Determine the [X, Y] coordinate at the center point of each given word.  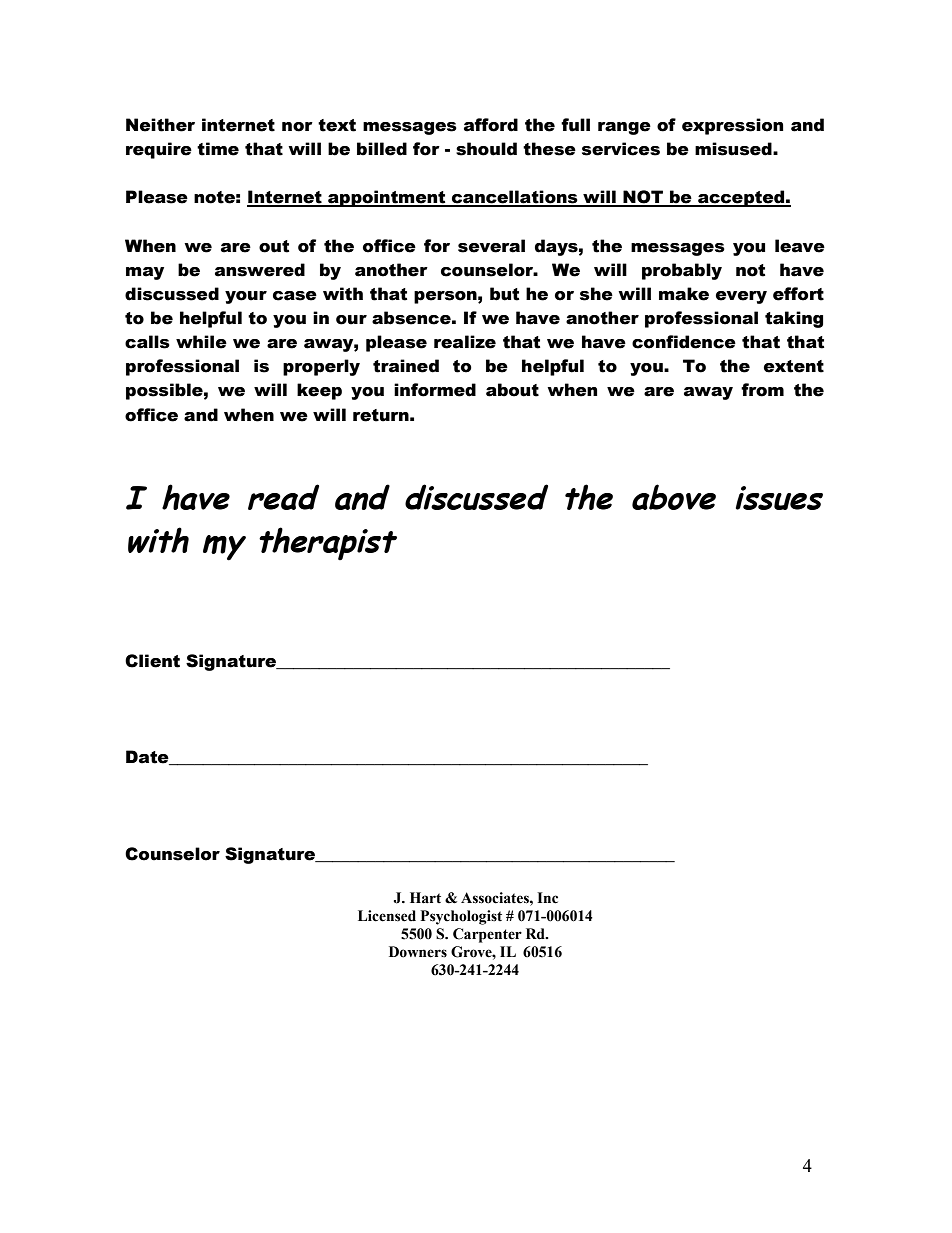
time [218, 149]
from [762, 390]
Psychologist [461, 917]
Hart [425, 898]
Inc [547, 898]
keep [319, 391]
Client [152, 661]
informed [435, 390]
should [486, 149]
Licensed [387, 916]
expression [732, 126]
